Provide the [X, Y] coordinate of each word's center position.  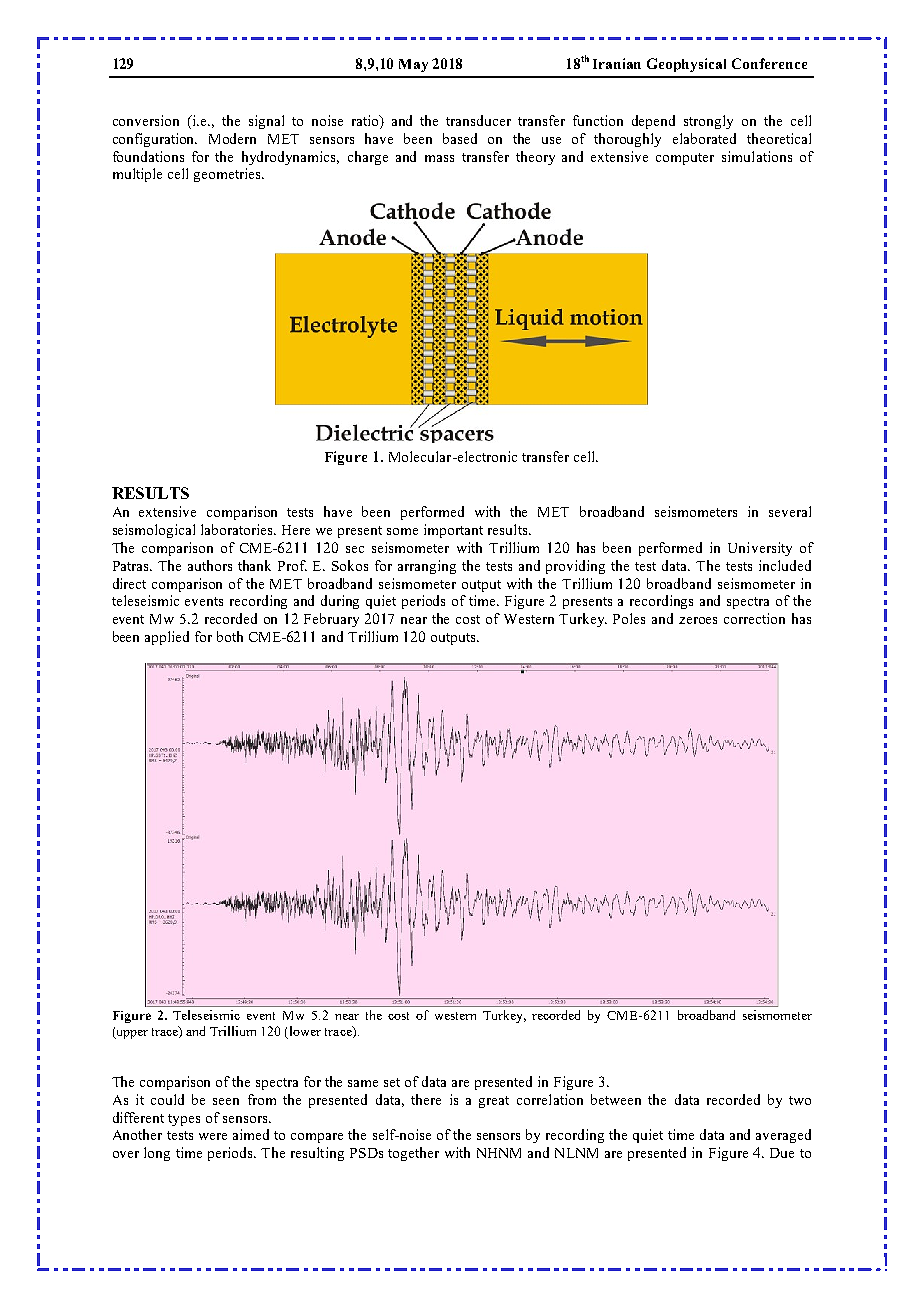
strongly [708, 122]
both [230, 636]
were [213, 1136]
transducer [478, 120]
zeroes [698, 620]
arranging [427, 567]
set [392, 1082]
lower [305, 1031]
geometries [229, 175]
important [453, 531]
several [790, 511]
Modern [232, 138]
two [800, 1100]
